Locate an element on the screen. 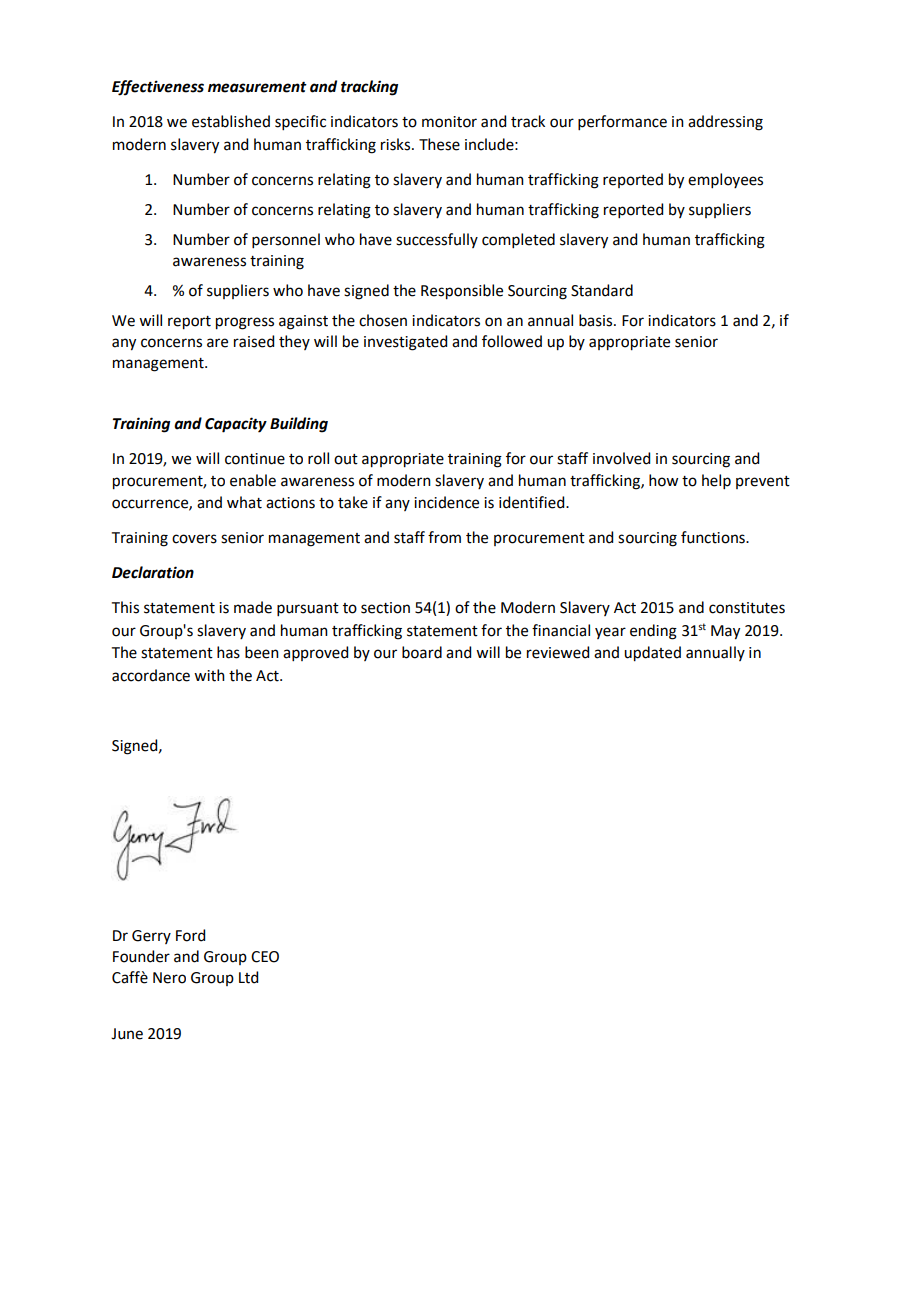  CEO is located at coordinates (265, 957).
